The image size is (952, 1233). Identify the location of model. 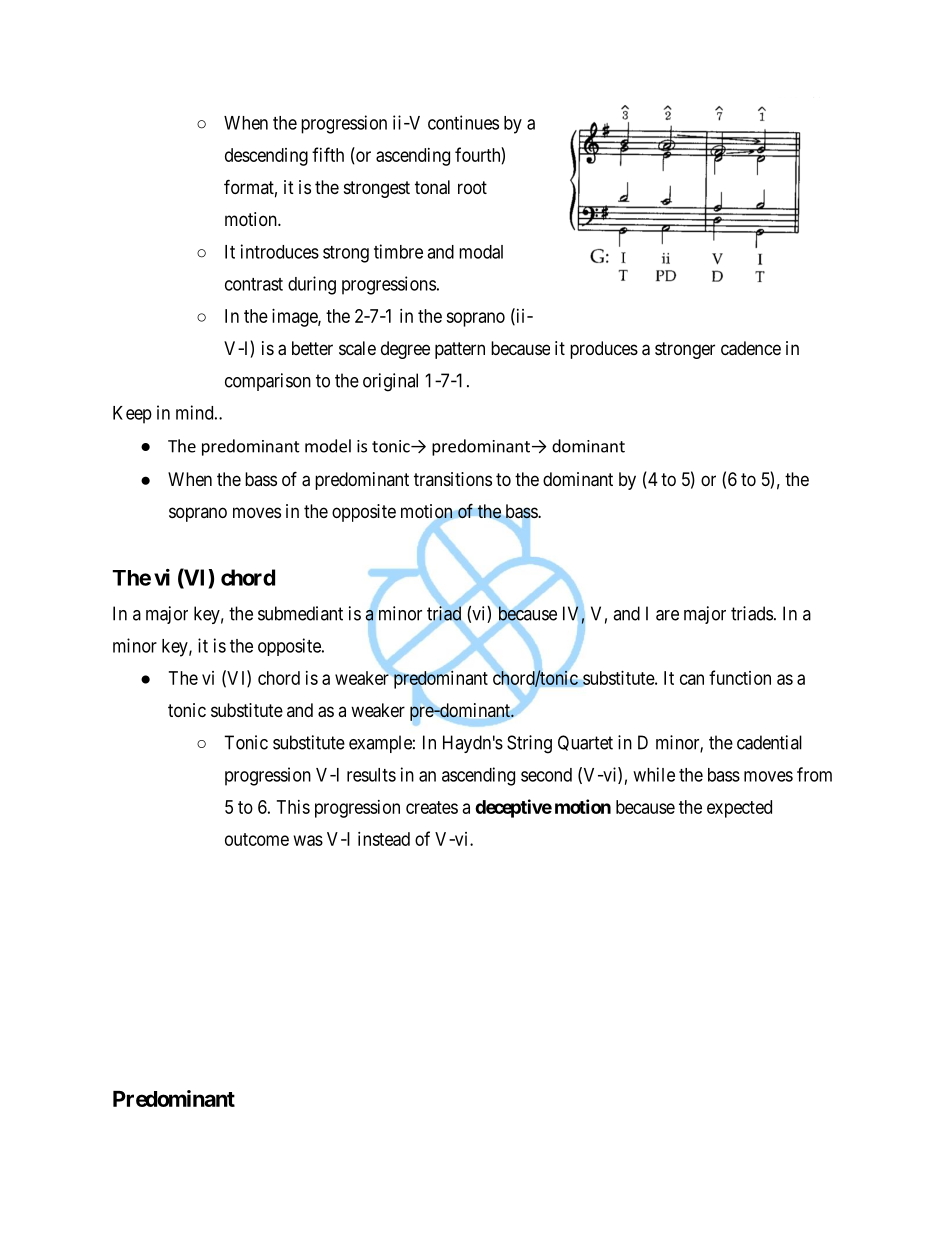
(328, 446).
